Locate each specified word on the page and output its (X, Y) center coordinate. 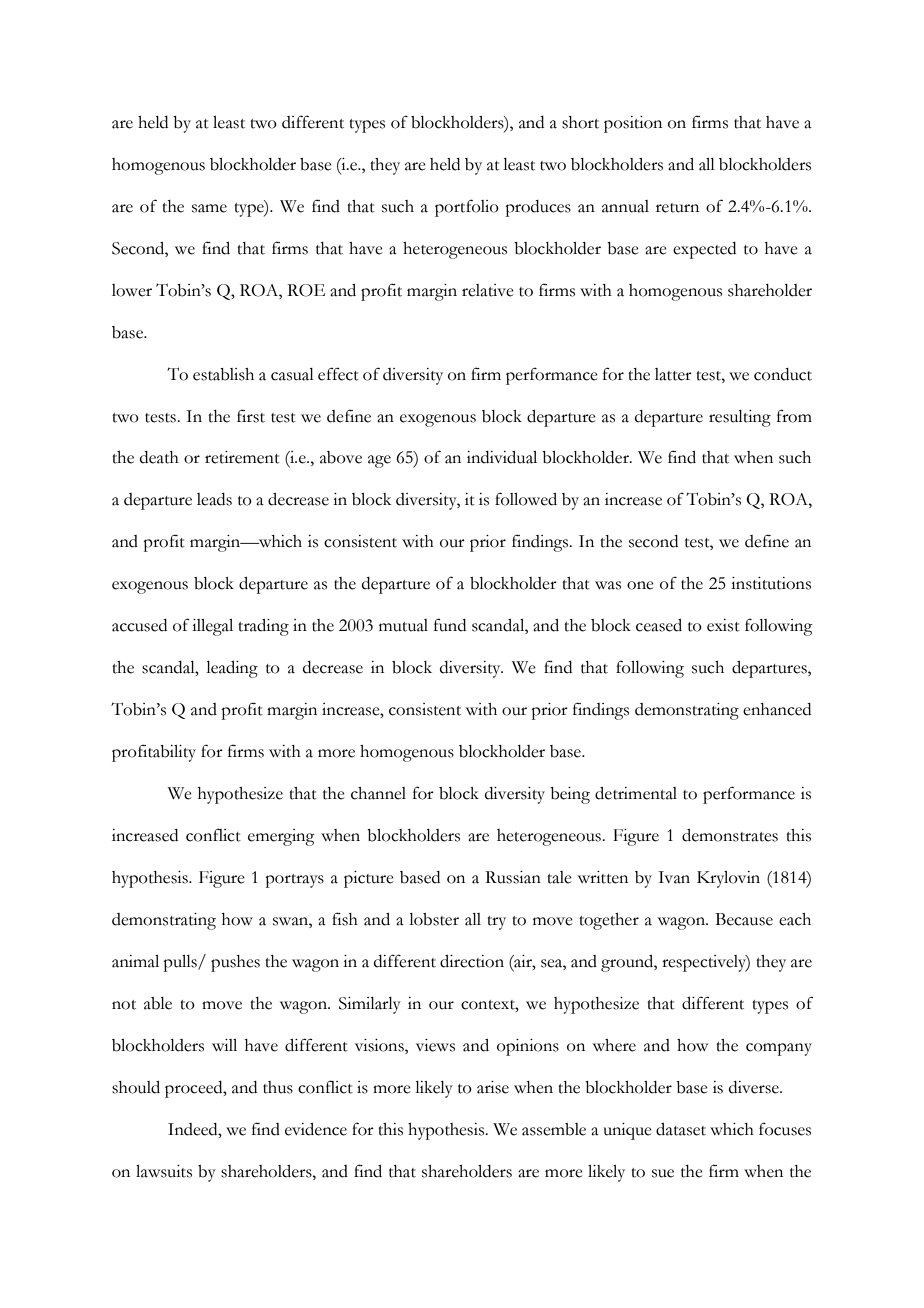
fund (450, 625)
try (496, 923)
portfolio (467, 208)
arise (493, 1087)
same (209, 208)
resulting (740, 418)
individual (502, 457)
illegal (212, 627)
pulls (181, 963)
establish (223, 374)
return (677, 208)
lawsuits (164, 1171)
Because (744, 919)
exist (723, 625)
